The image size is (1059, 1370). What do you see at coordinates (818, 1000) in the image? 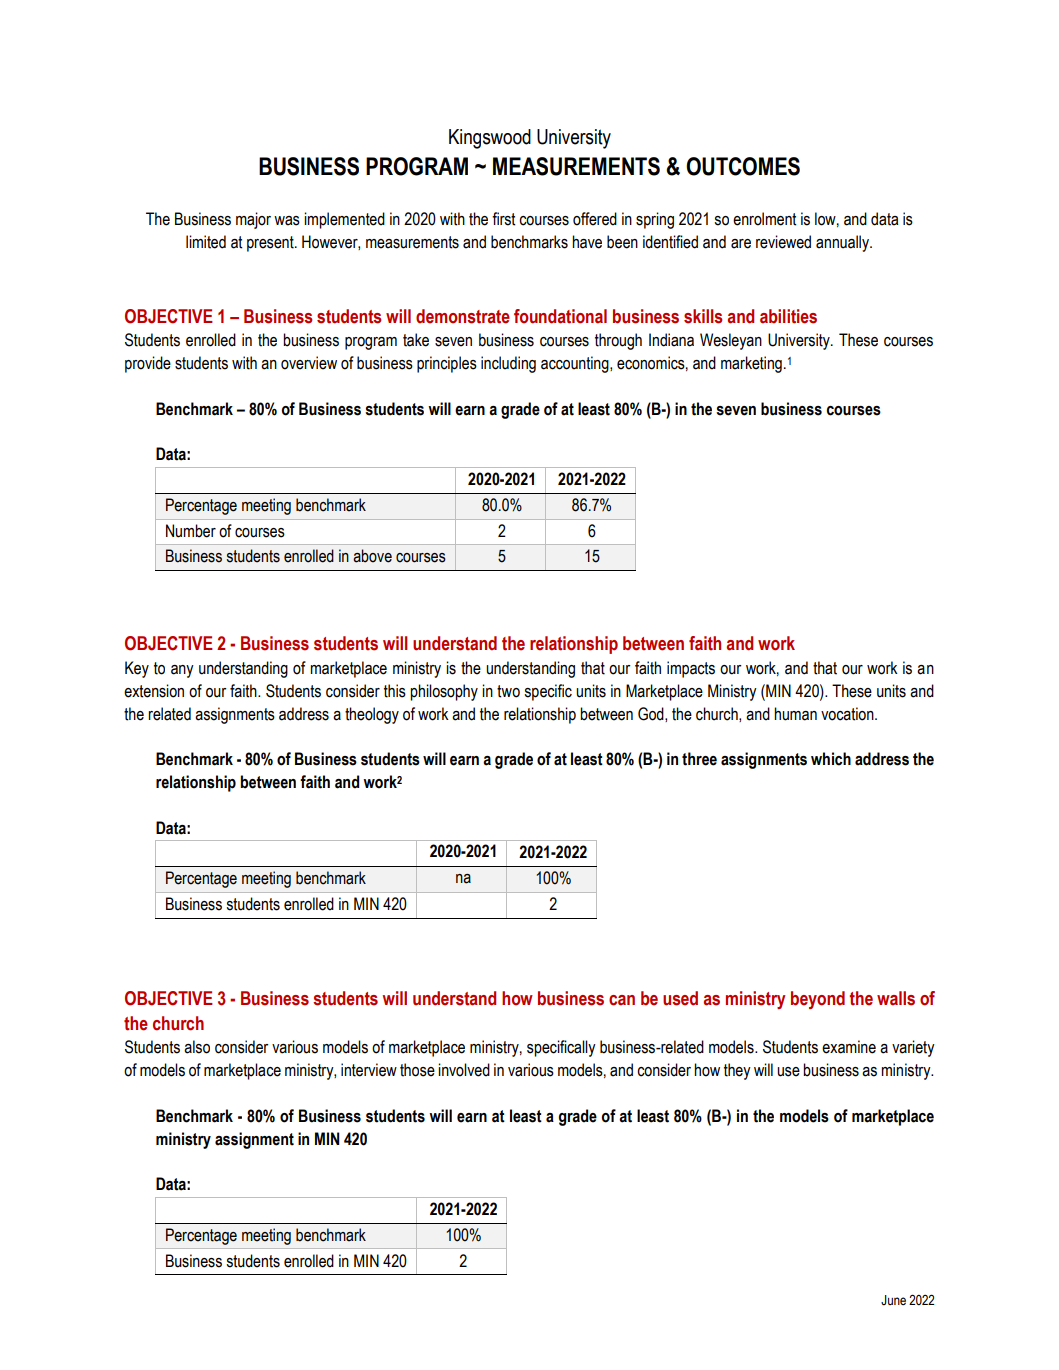
I see `beyond` at bounding box center [818, 1000].
